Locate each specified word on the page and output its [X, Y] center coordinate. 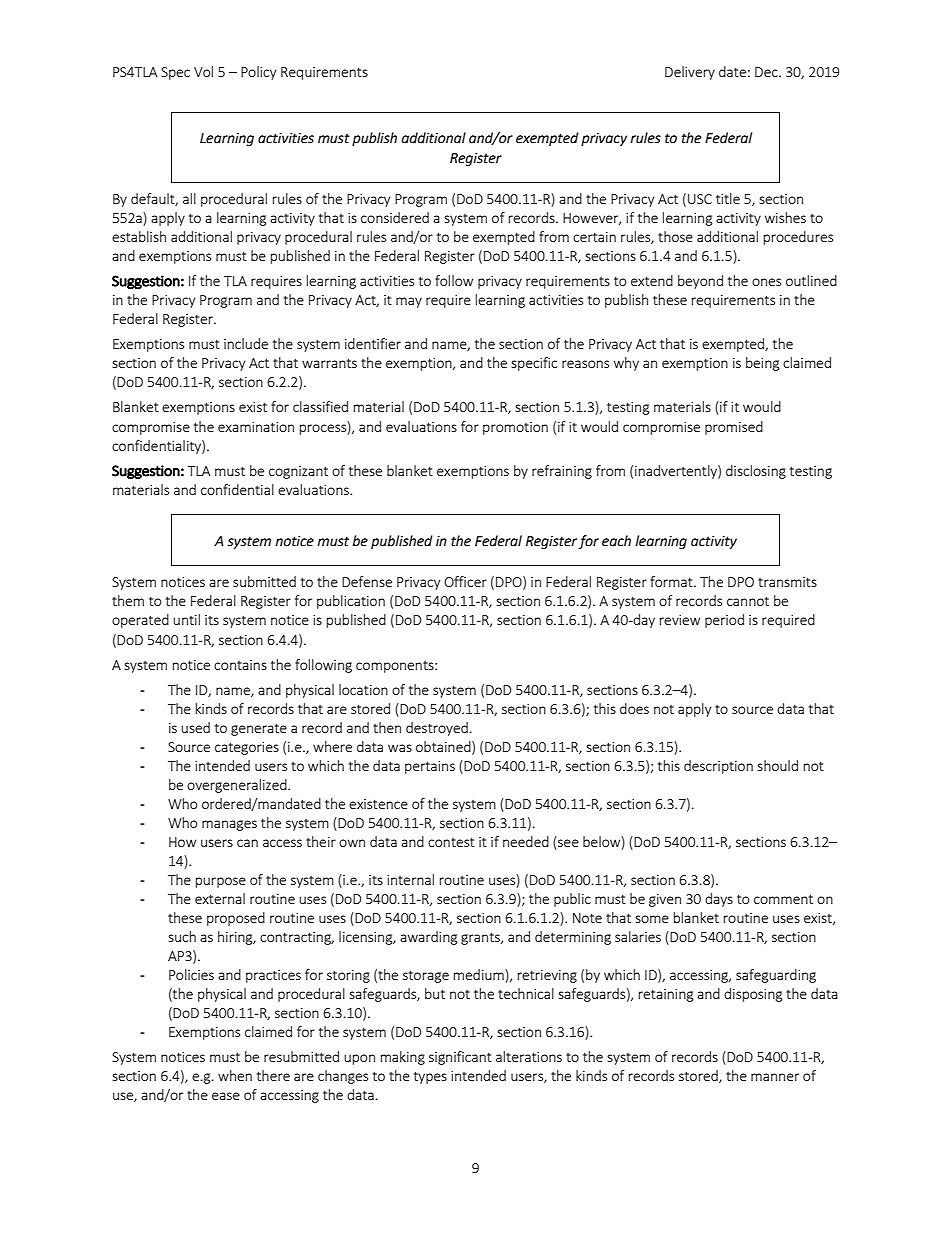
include [246, 343]
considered [395, 217]
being [763, 364]
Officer [465, 581]
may [409, 302]
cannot [748, 601]
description [718, 767]
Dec [767, 72]
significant [460, 1058]
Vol [203, 71]
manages [229, 825]
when [235, 1075]
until [186, 619]
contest [451, 842]
